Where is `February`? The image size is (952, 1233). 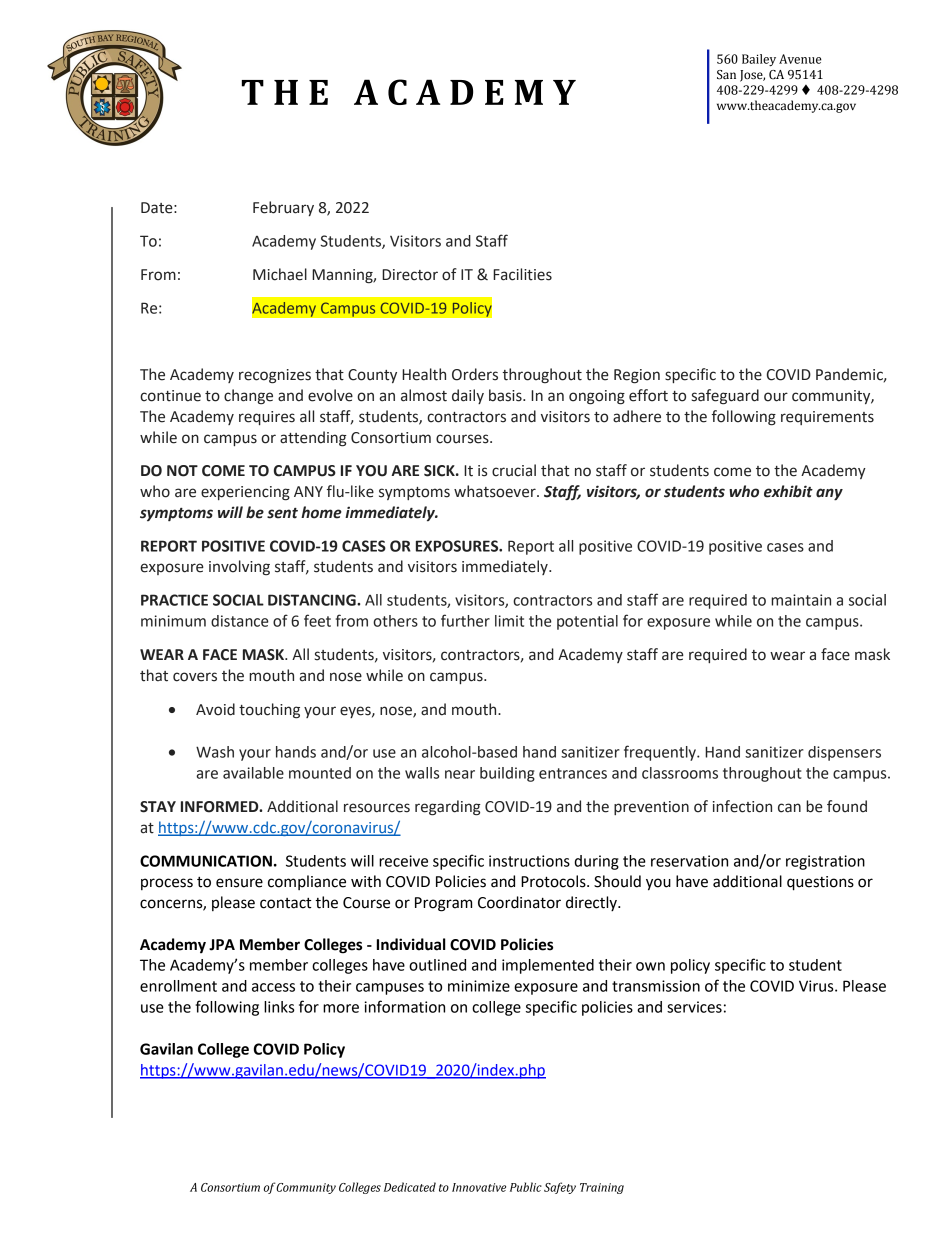 February is located at coordinates (283, 208).
